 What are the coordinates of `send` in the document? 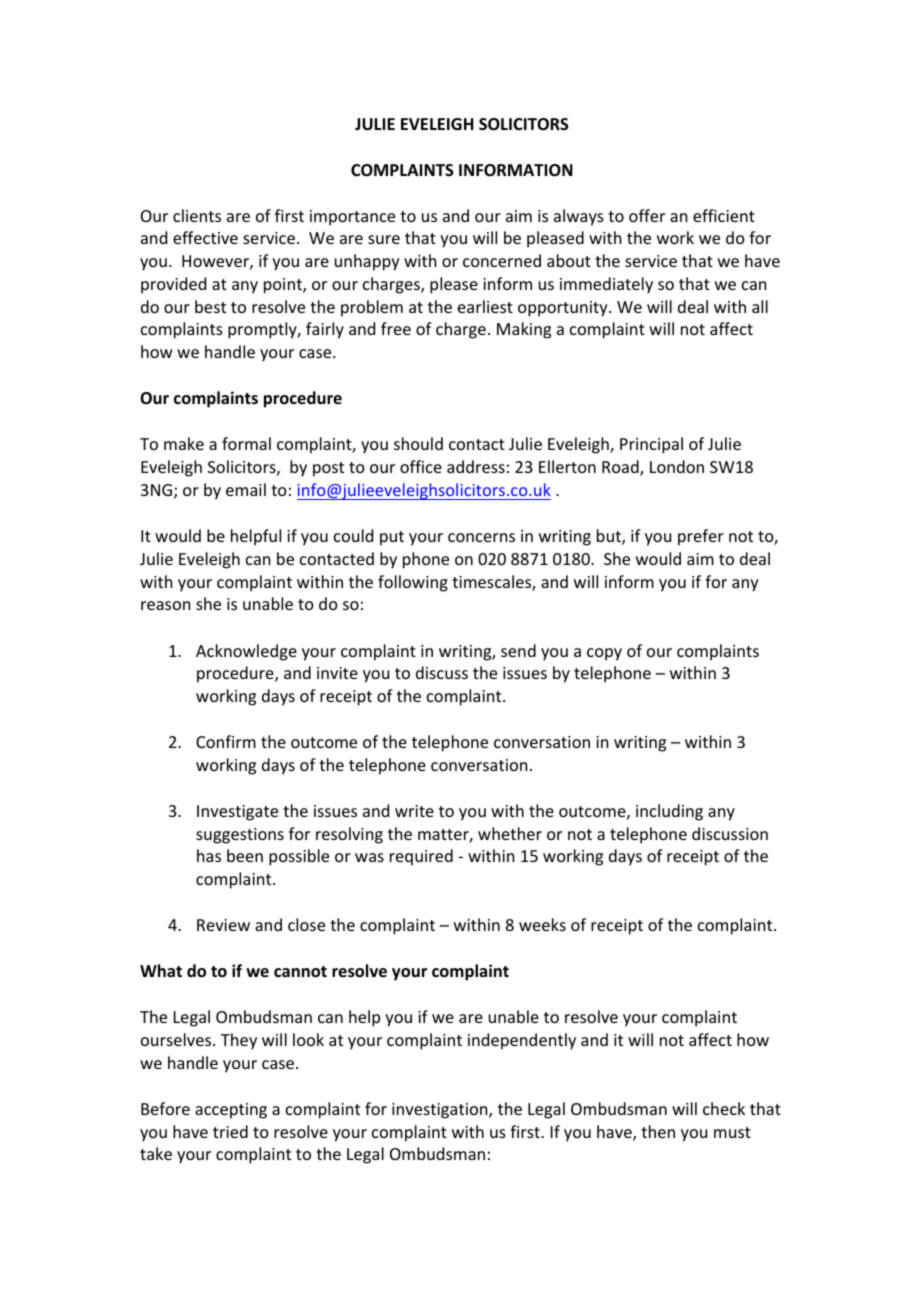 It's located at (518, 650).
